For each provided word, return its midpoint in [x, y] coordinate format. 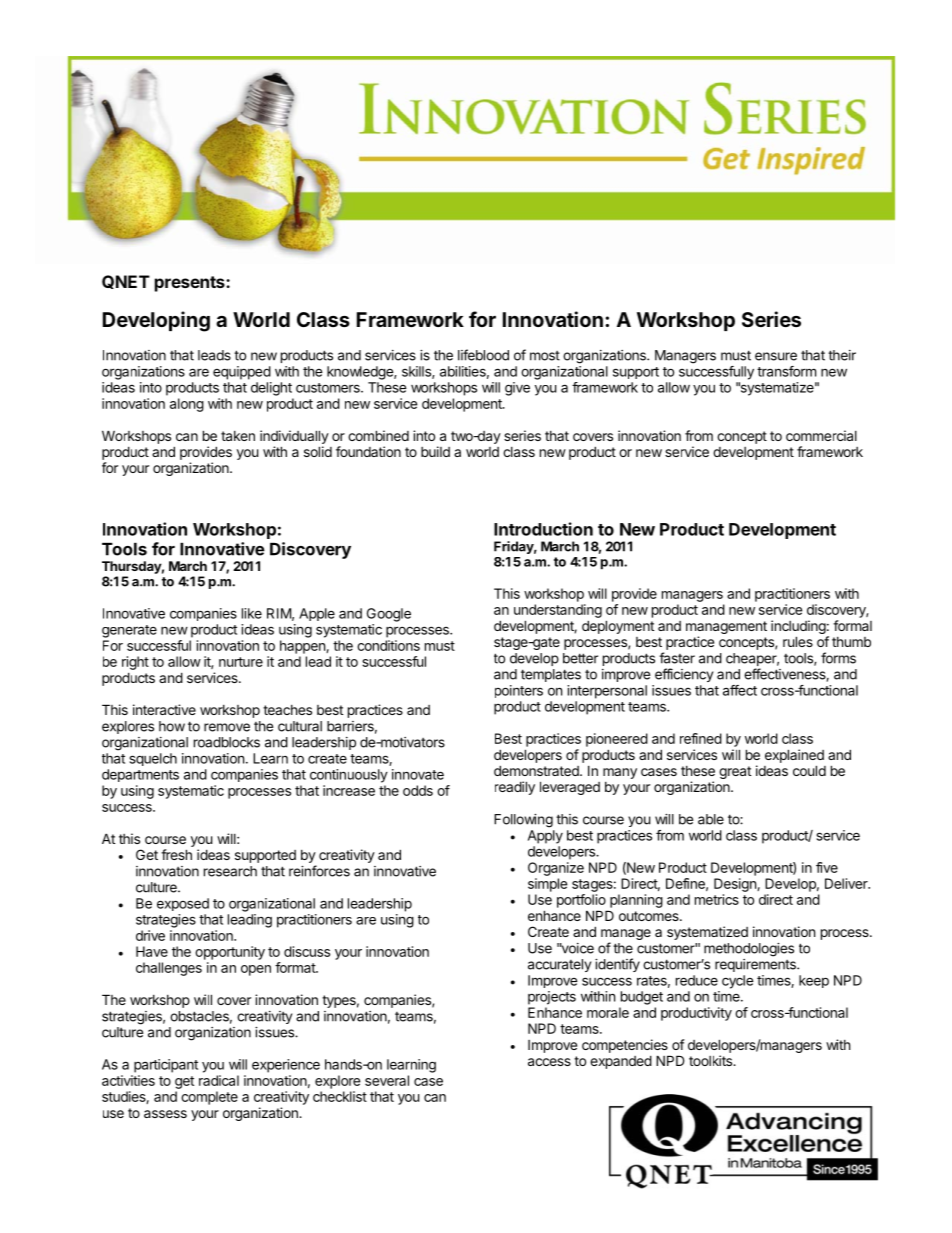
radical [219, 1080]
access [549, 1062]
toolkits [711, 1060]
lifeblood [483, 355]
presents [191, 284]
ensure [776, 356]
